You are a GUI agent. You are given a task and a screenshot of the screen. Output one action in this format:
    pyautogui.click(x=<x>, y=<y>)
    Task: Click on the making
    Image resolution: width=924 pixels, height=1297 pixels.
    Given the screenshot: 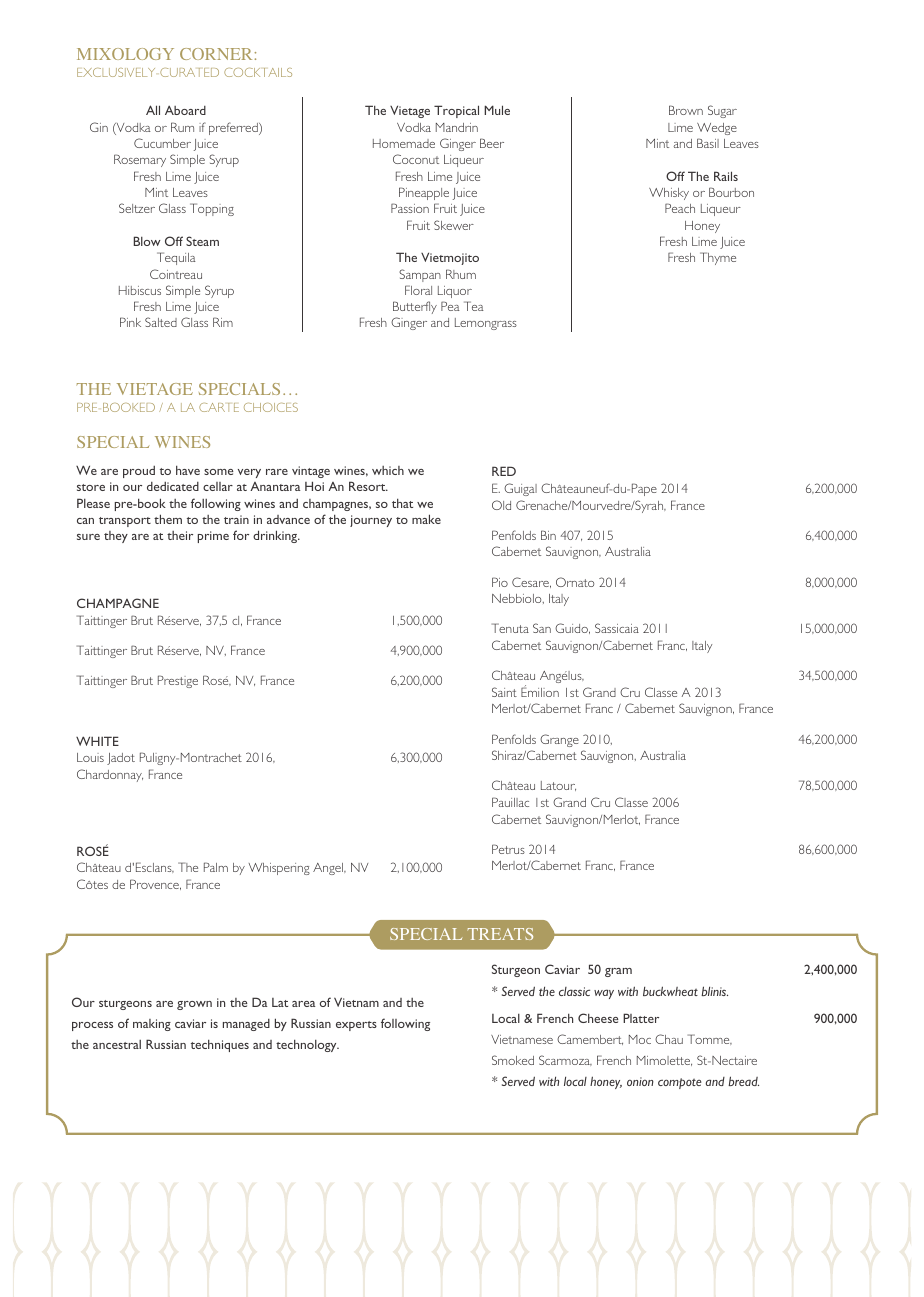 What is the action you would take?
    pyautogui.click(x=152, y=1025)
